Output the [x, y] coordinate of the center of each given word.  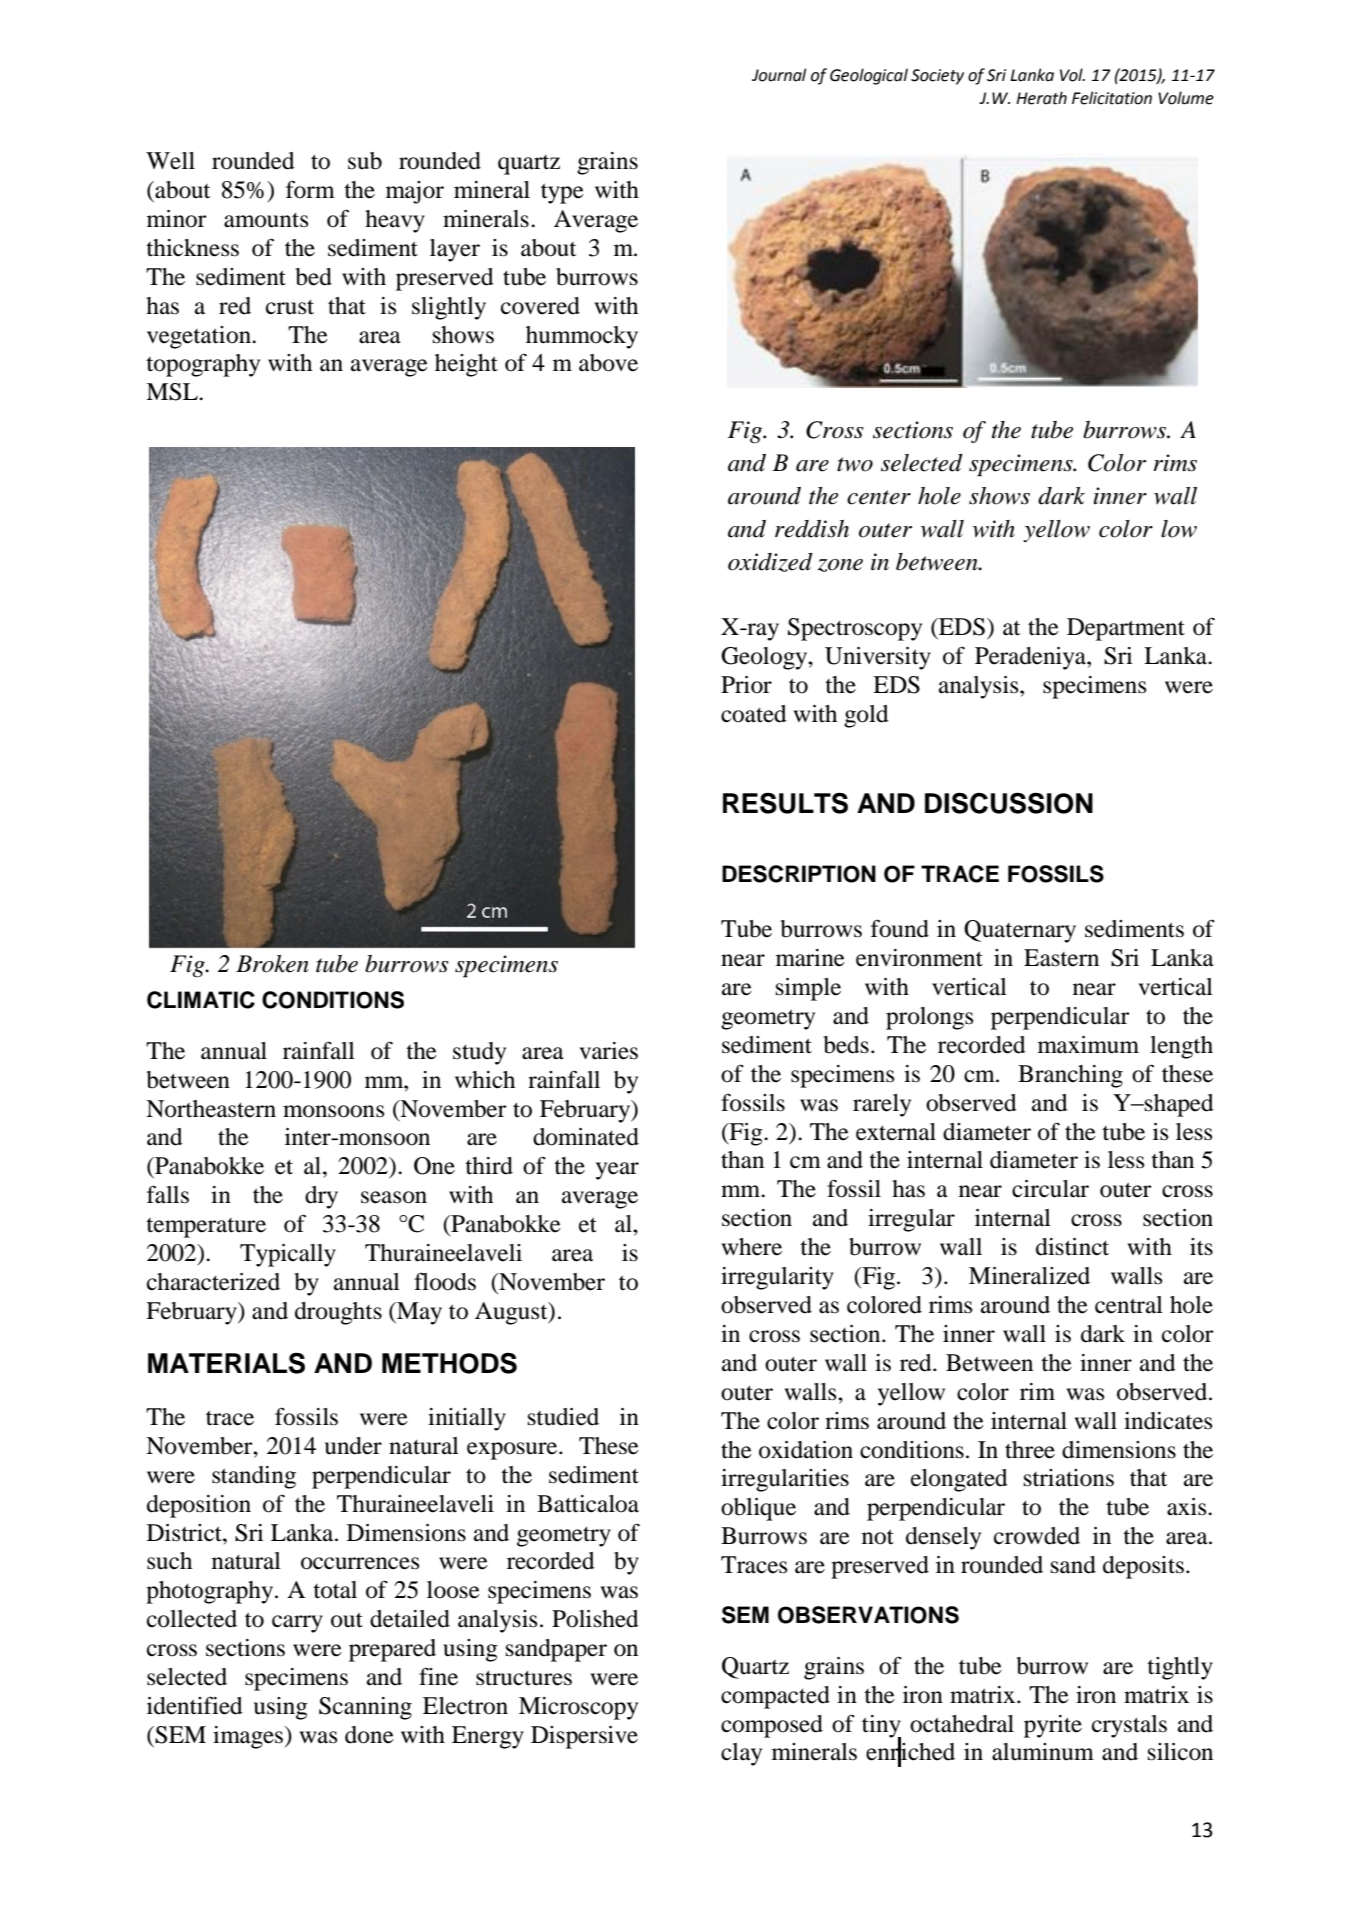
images [249, 1737]
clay [741, 1754]
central [1129, 1305]
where [752, 1247]
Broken [272, 964]
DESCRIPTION [799, 874]
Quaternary [1020, 931]
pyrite [1053, 1726]
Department [1126, 629]
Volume [1186, 98]
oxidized [770, 562]
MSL [173, 392]
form [310, 189]
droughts [338, 1313]
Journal [779, 75]
